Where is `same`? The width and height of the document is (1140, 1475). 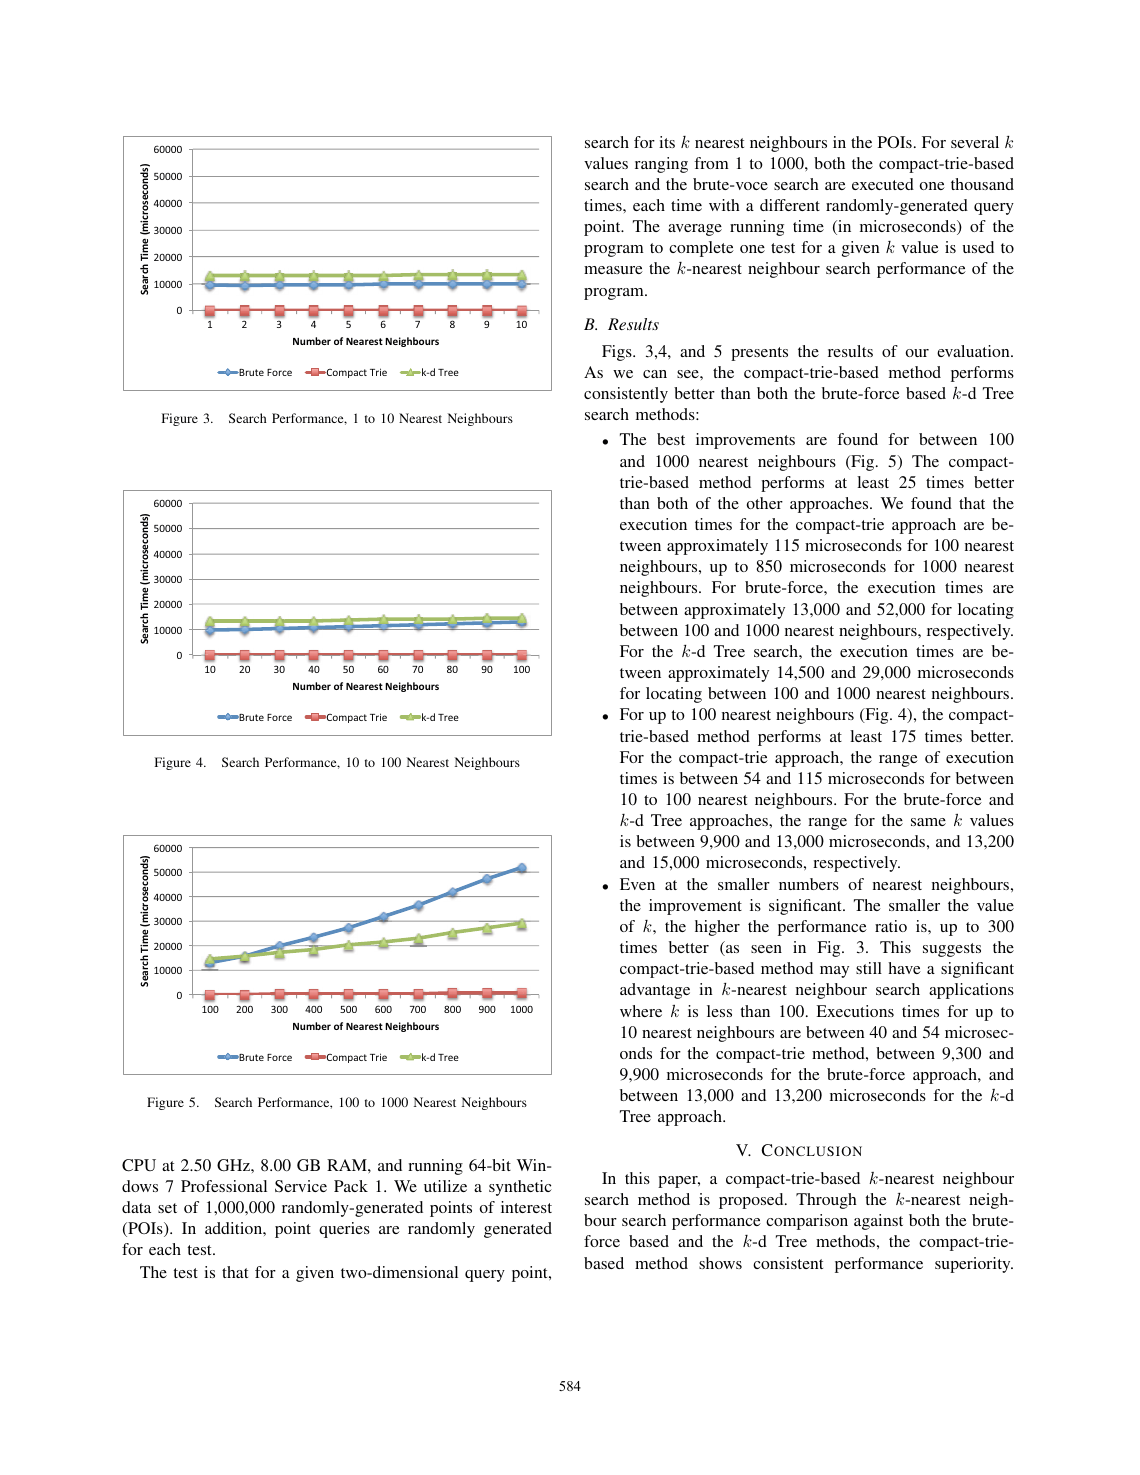 same is located at coordinates (928, 822).
